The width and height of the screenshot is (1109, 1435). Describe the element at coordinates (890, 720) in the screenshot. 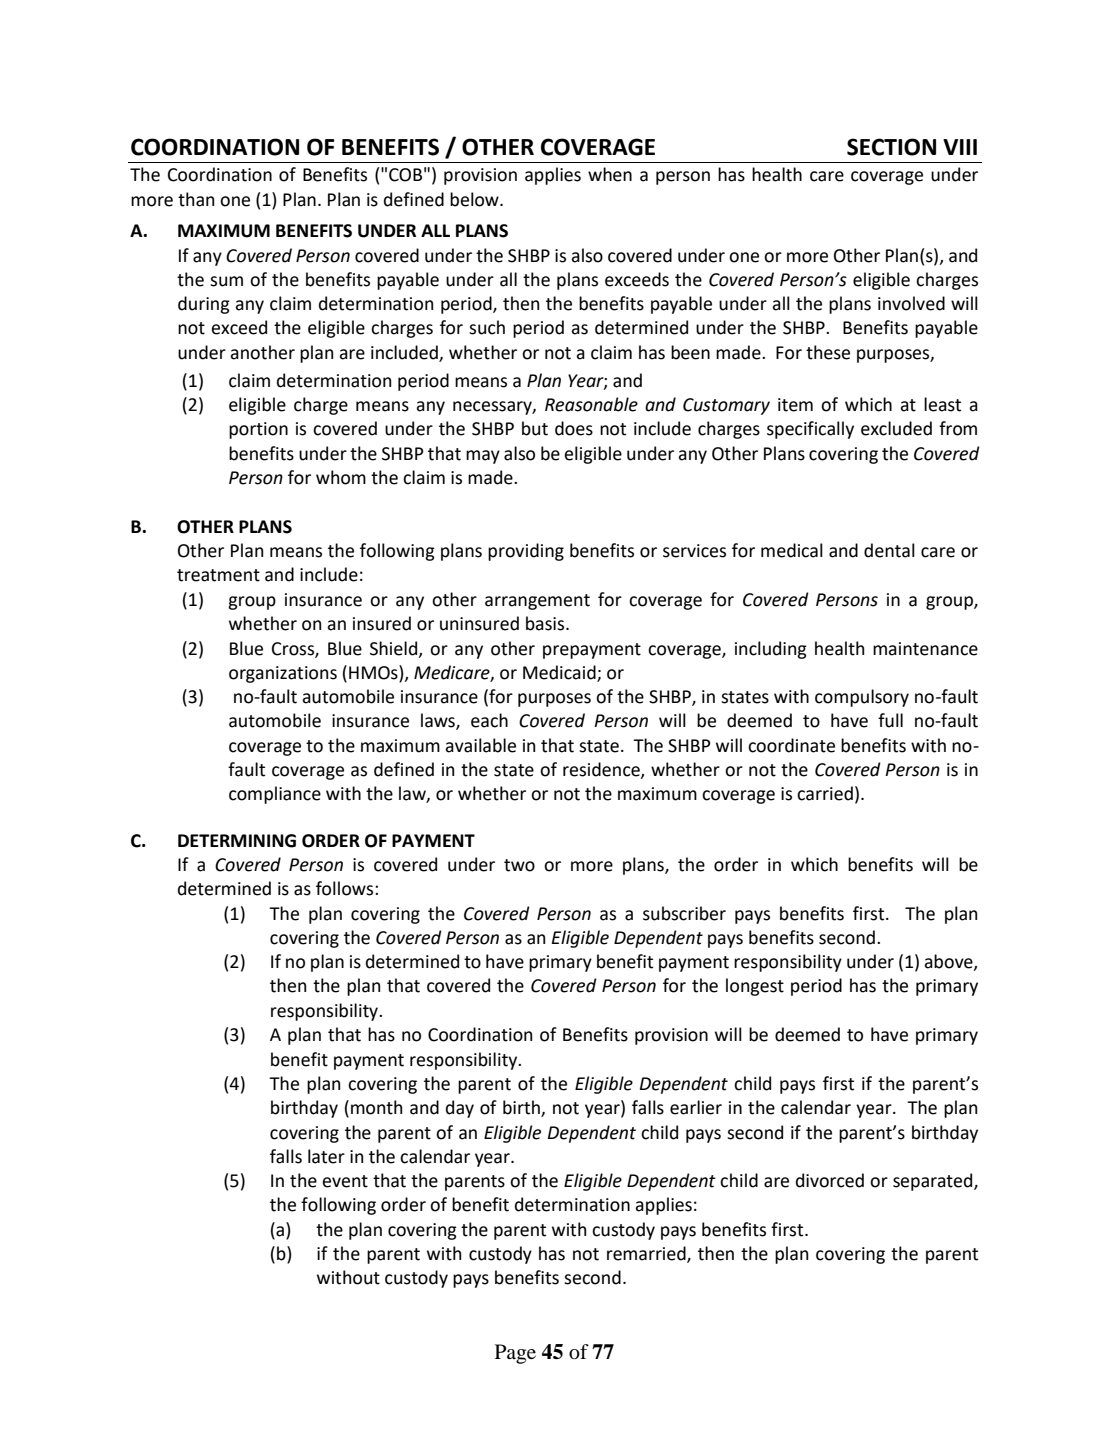

I see `full` at that location.
